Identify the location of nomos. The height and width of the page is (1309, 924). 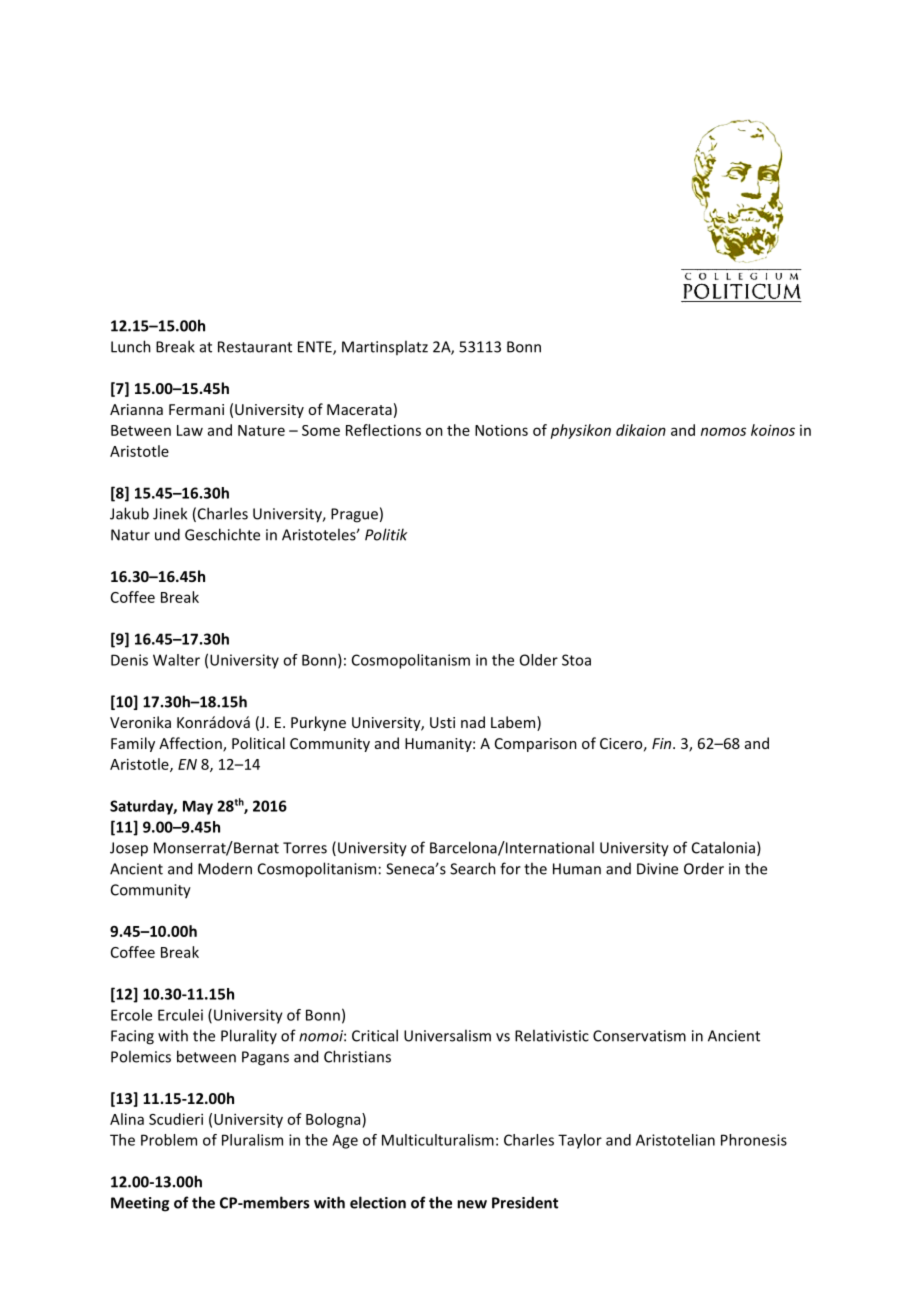
(723, 431).
